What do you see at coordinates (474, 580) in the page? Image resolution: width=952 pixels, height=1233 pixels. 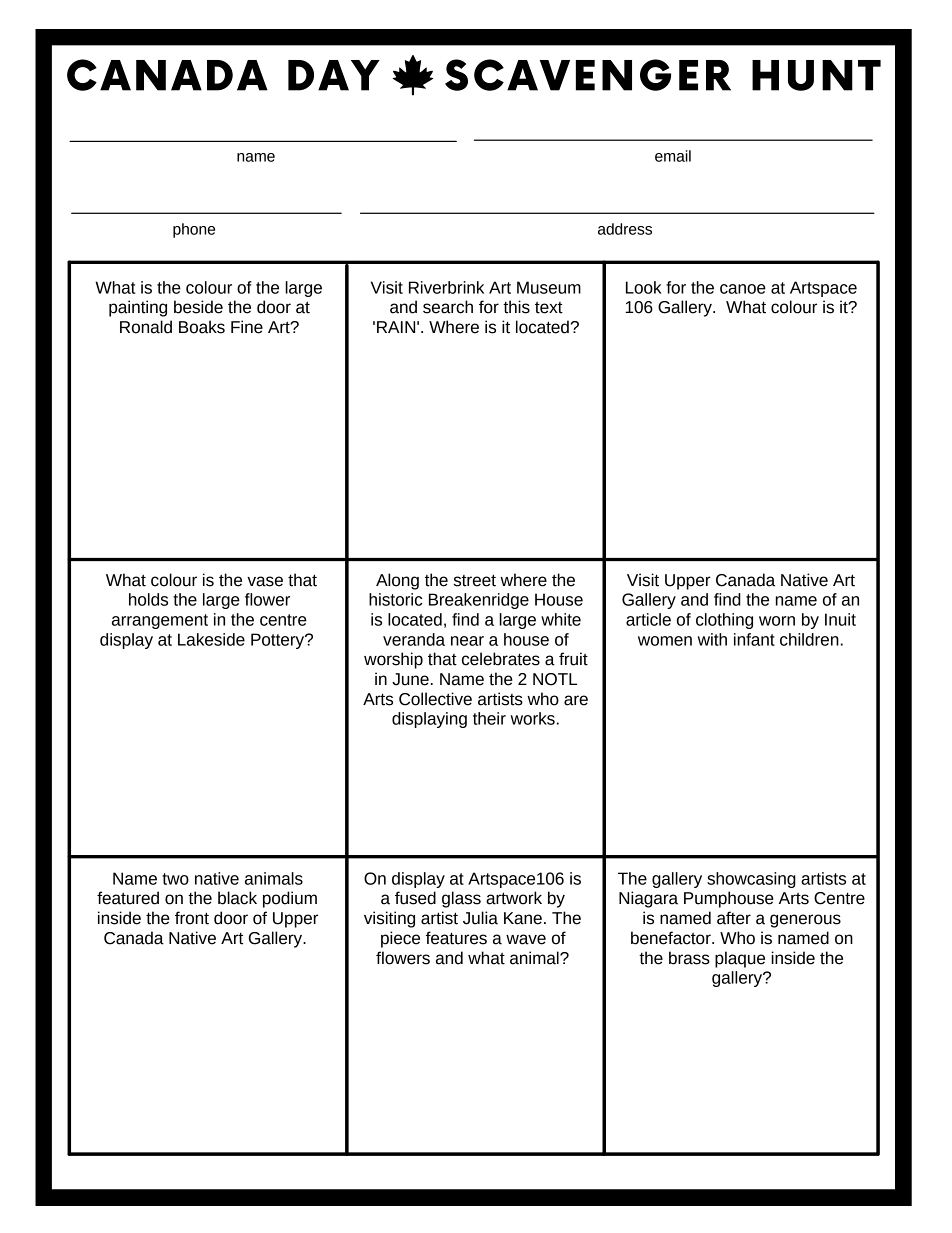 I see `street` at bounding box center [474, 580].
